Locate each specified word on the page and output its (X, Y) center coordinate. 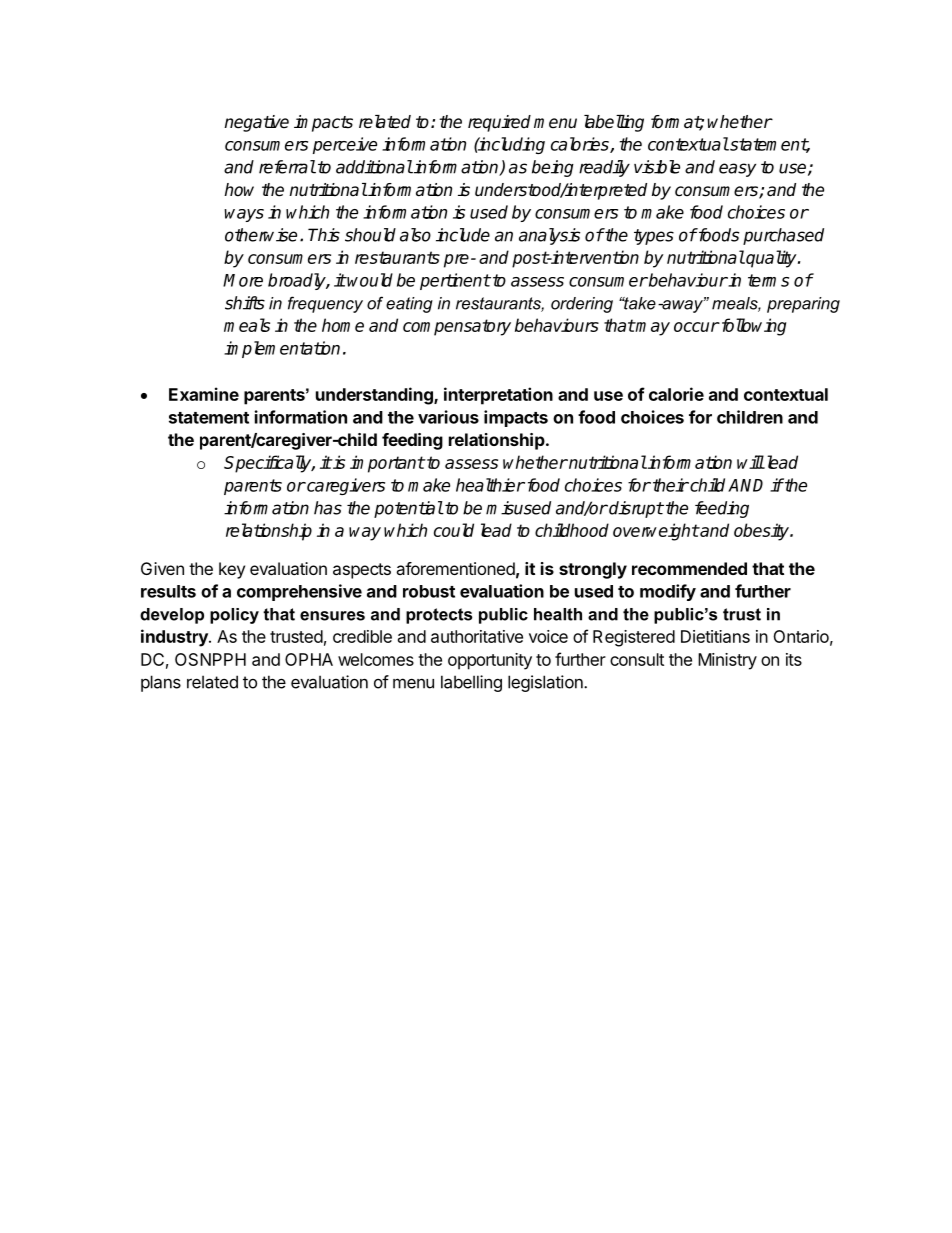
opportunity (490, 661)
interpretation (498, 396)
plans (161, 683)
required (499, 123)
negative (256, 123)
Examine (204, 394)
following (752, 327)
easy (737, 170)
